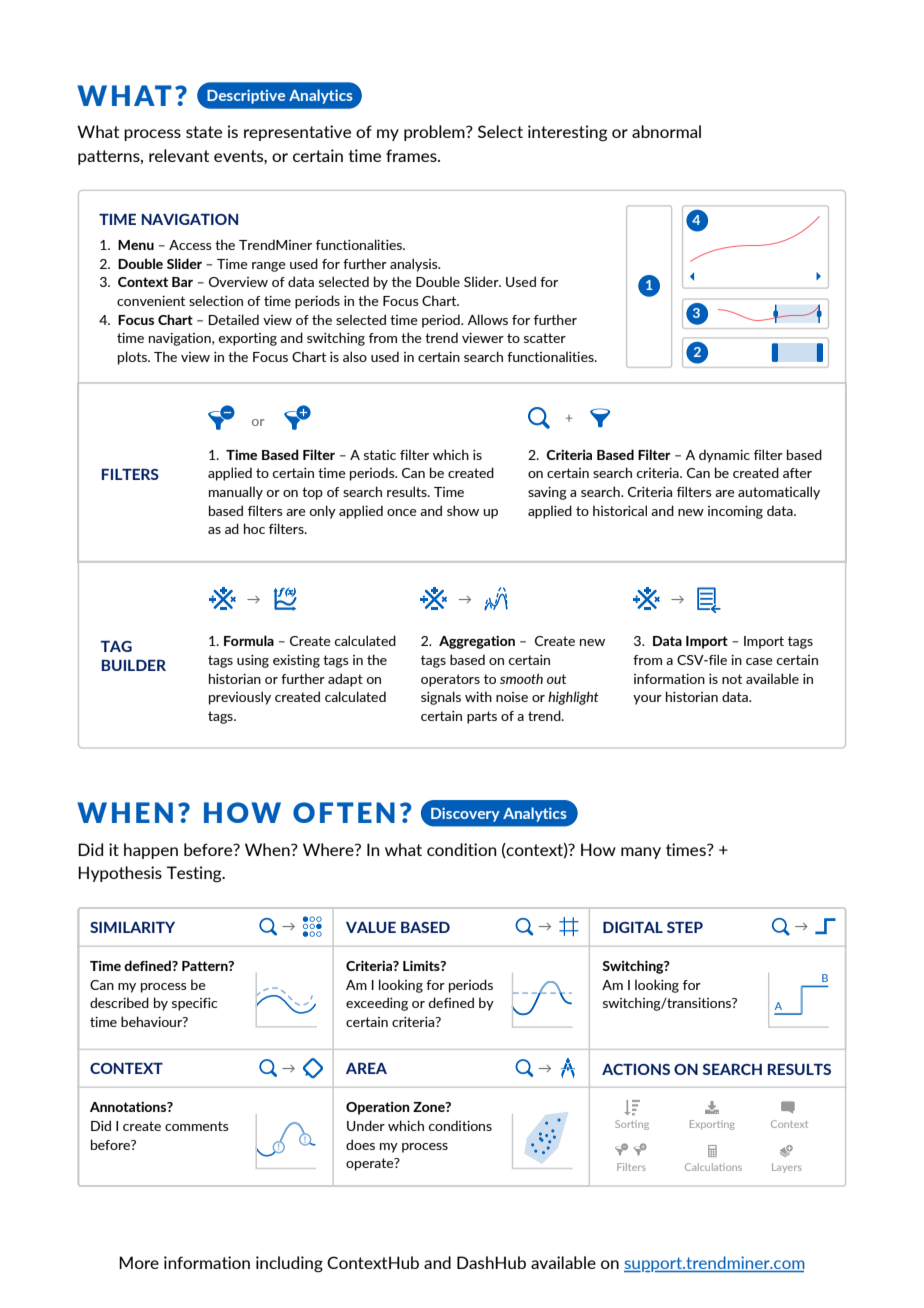 Image resolution: width=924 pixels, height=1308 pixels. Describe the element at coordinates (735, 512) in the image. I see `incoming` at that location.
